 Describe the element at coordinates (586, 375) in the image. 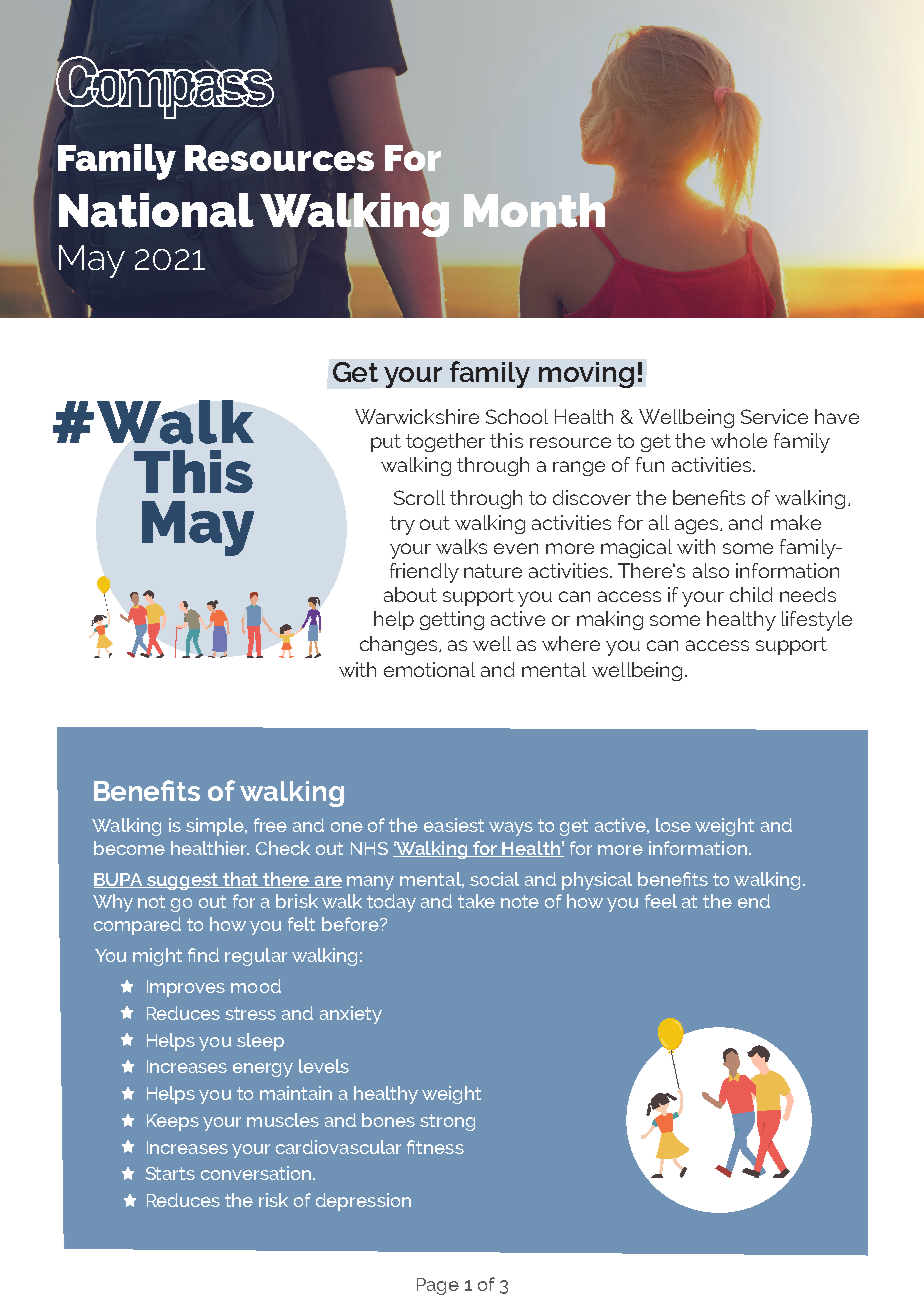

I see `moving` at that location.
